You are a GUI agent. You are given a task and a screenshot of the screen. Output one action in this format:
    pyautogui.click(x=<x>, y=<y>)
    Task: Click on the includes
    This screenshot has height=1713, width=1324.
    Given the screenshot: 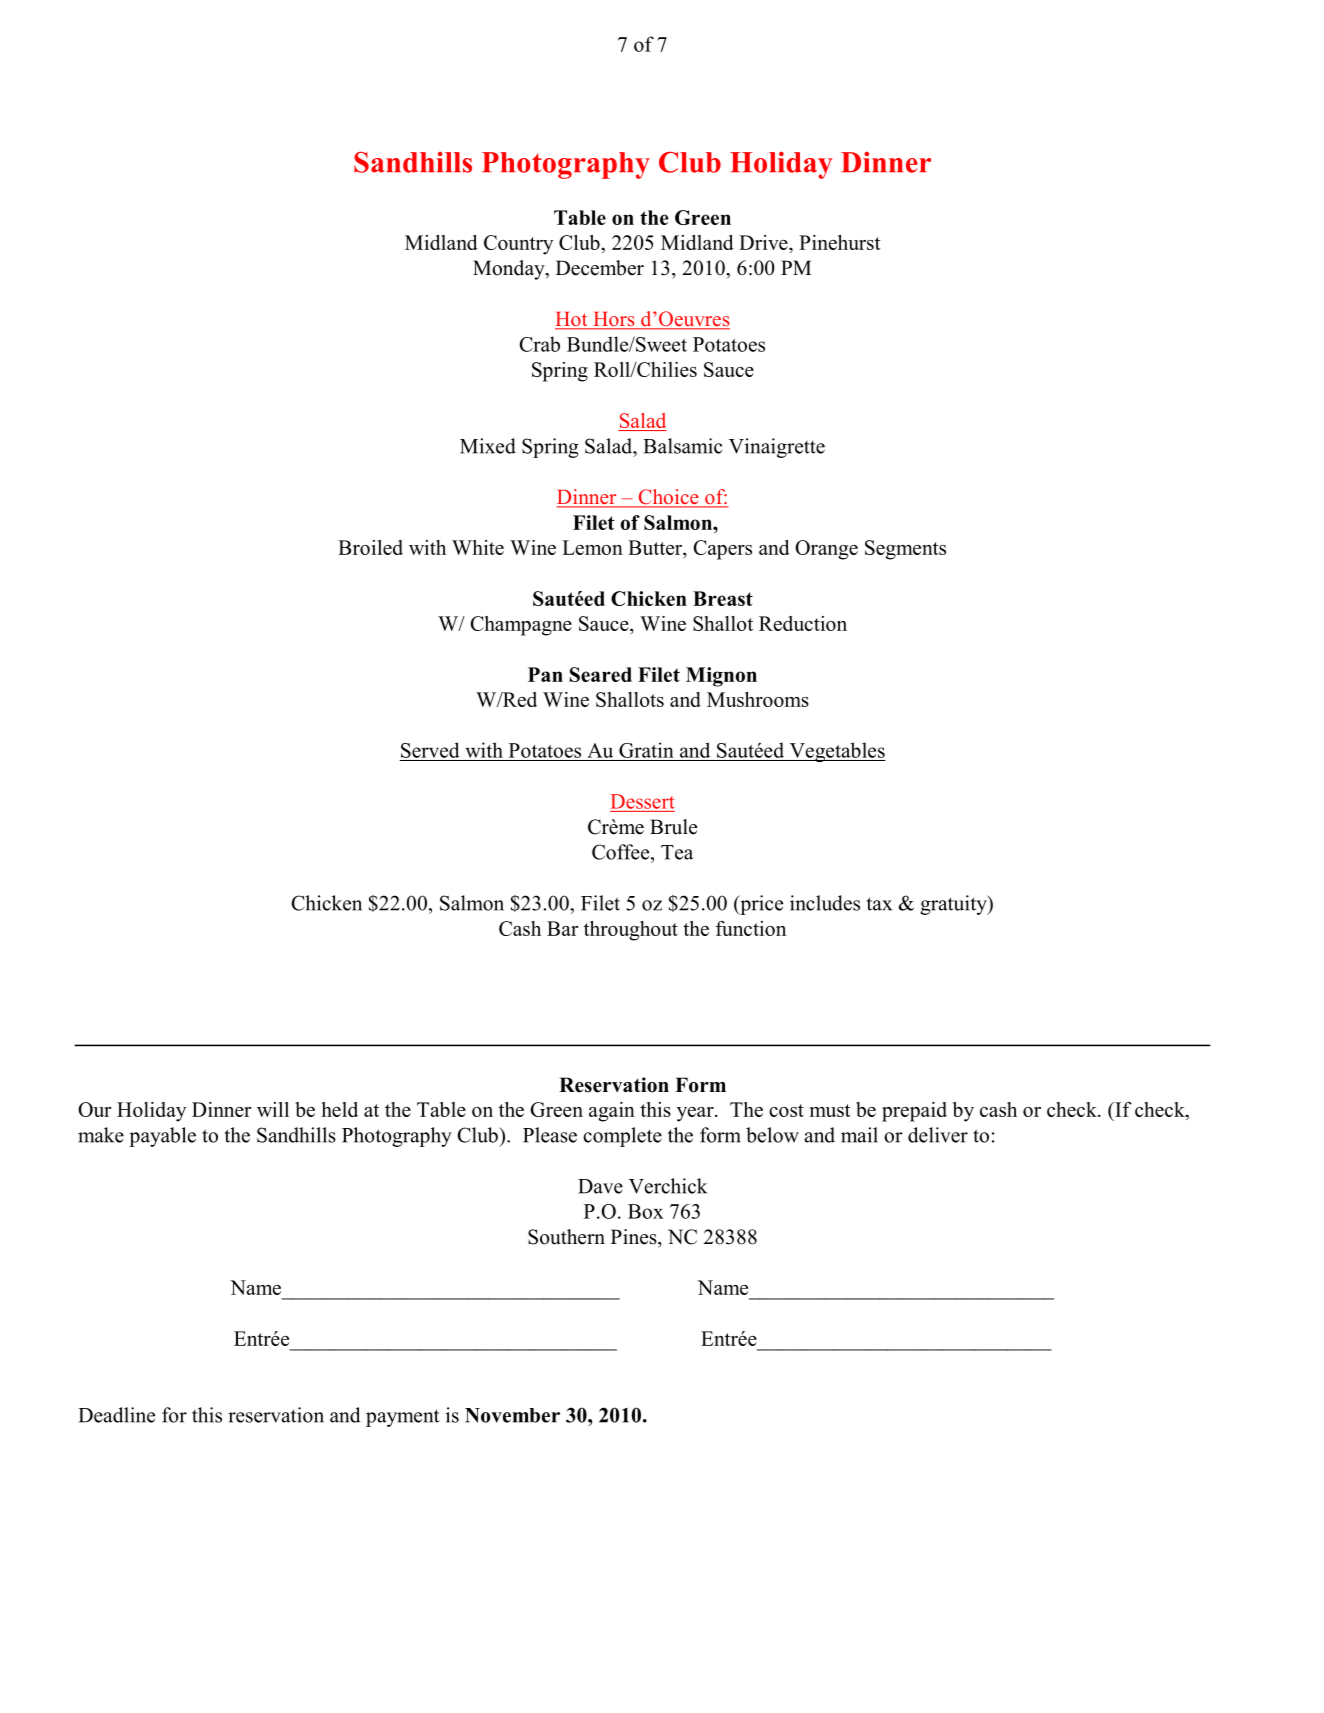 What is the action you would take?
    pyautogui.click(x=825, y=903)
